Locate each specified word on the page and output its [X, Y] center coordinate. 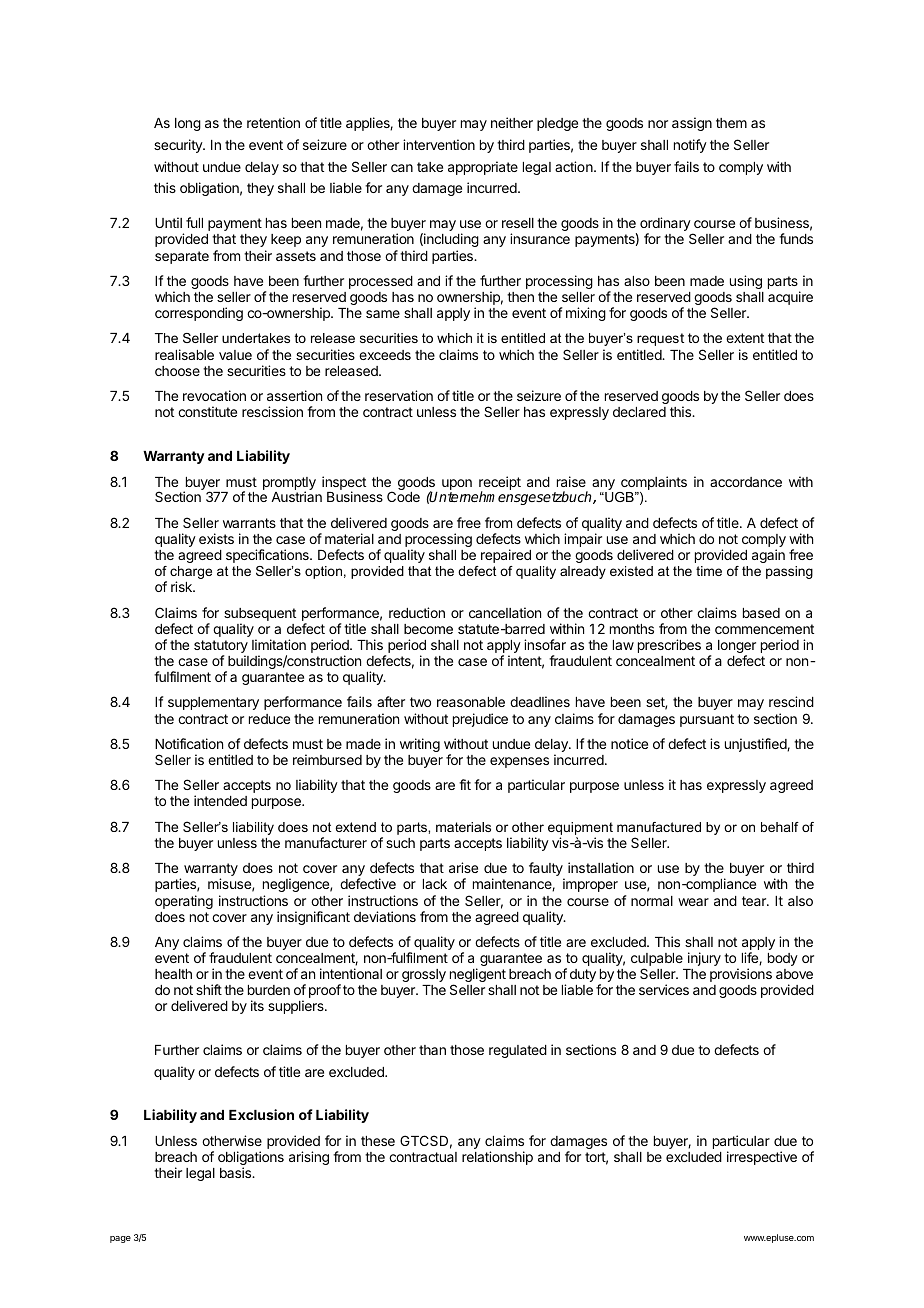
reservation [399, 395]
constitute [207, 411]
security [179, 146]
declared [639, 412]
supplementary [213, 703]
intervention [439, 144]
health [173, 974]
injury [704, 959]
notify [690, 146]
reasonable [471, 702]
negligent [478, 976]
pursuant [707, 720]
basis [237, 1172]
